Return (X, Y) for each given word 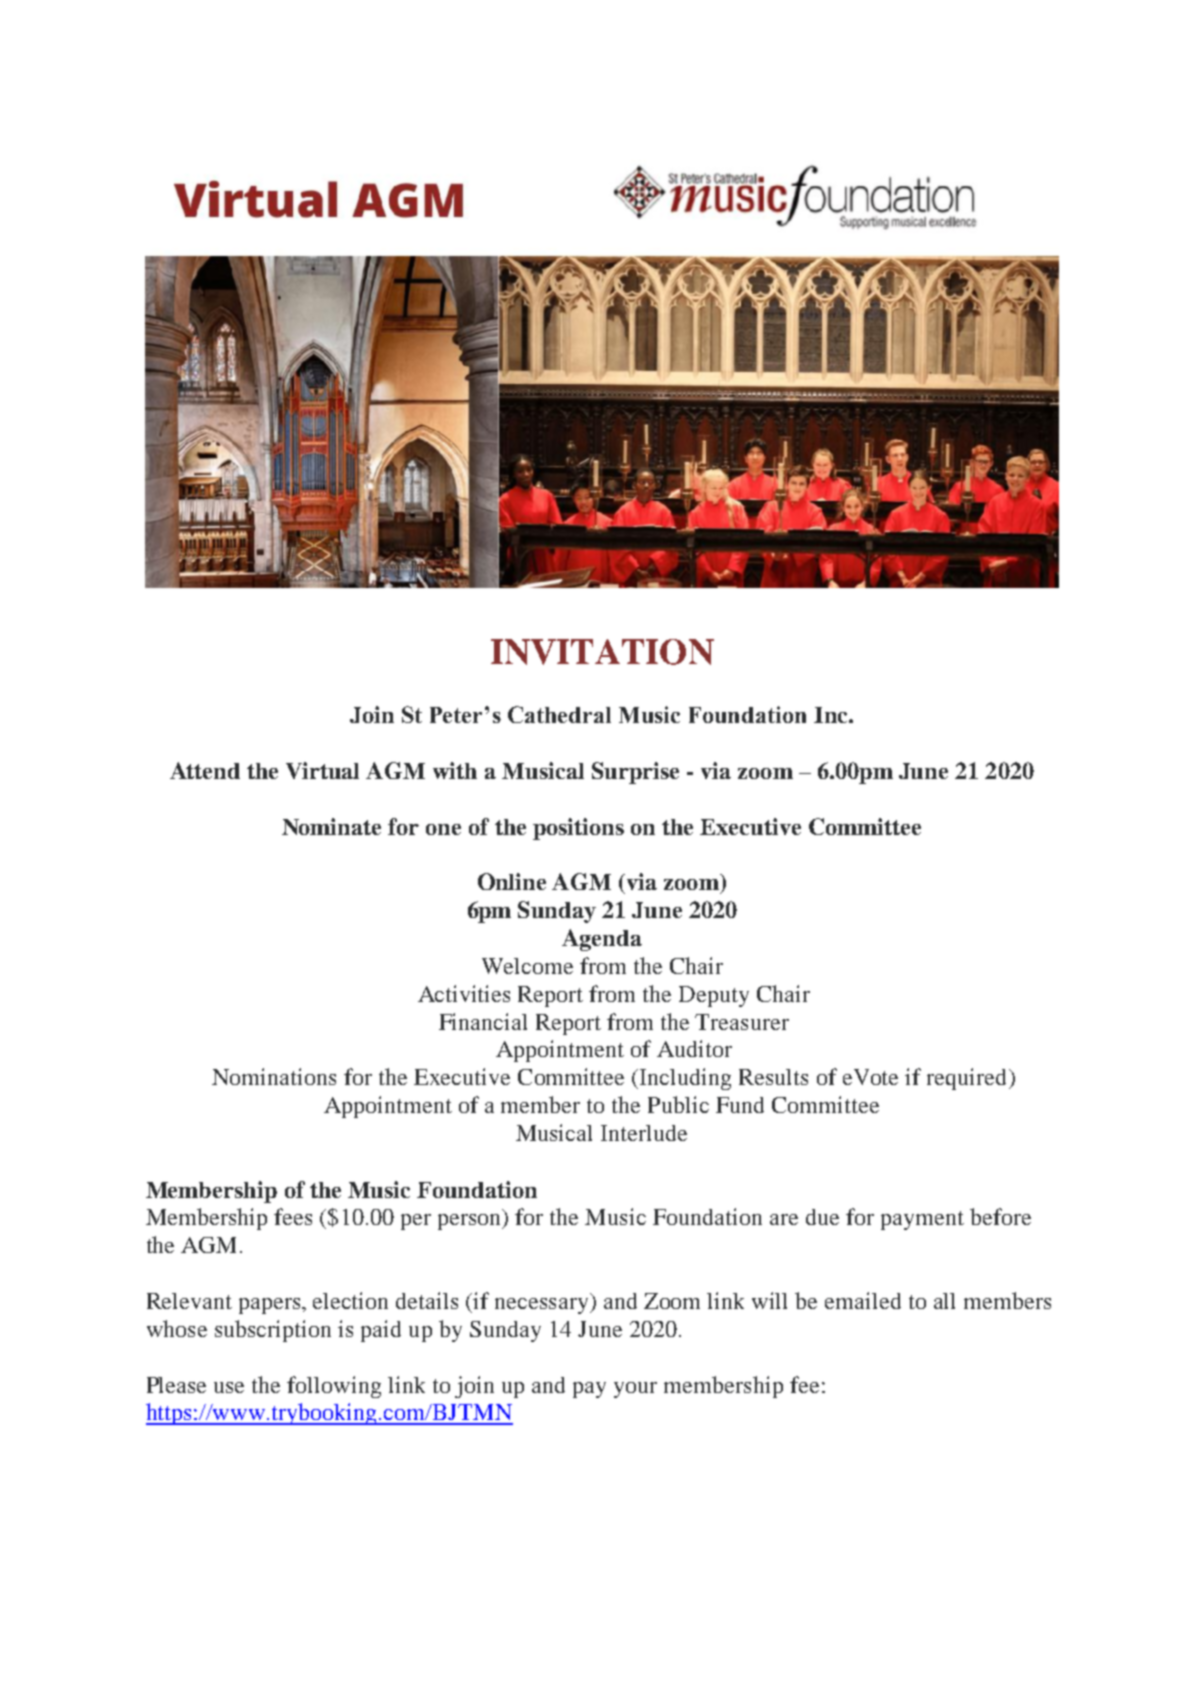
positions (578, 829)
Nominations (274, 1076)
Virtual (322, 770)
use (229, 1387)
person (471, 1222)
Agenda (602, 940)
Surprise (635, 773)
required (968, 1079)
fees (293, 1216)
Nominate (331, 826)
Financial (483, 1021)
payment (922, 1220)
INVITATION (602, 652)
